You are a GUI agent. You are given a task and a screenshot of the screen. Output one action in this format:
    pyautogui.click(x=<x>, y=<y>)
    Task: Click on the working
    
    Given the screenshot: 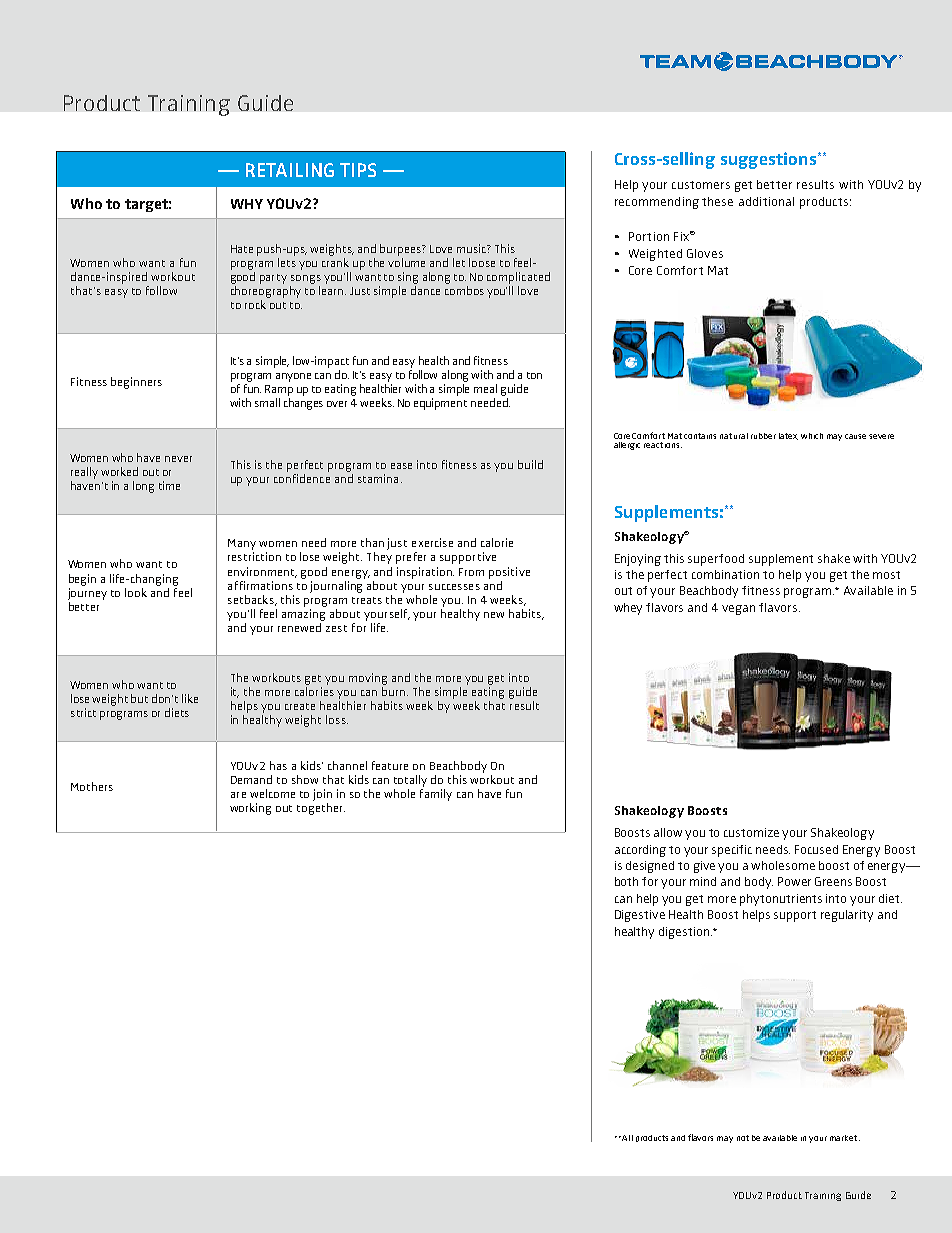 What is the action you would take?
    pyautogui.click(x=250, y=809)
